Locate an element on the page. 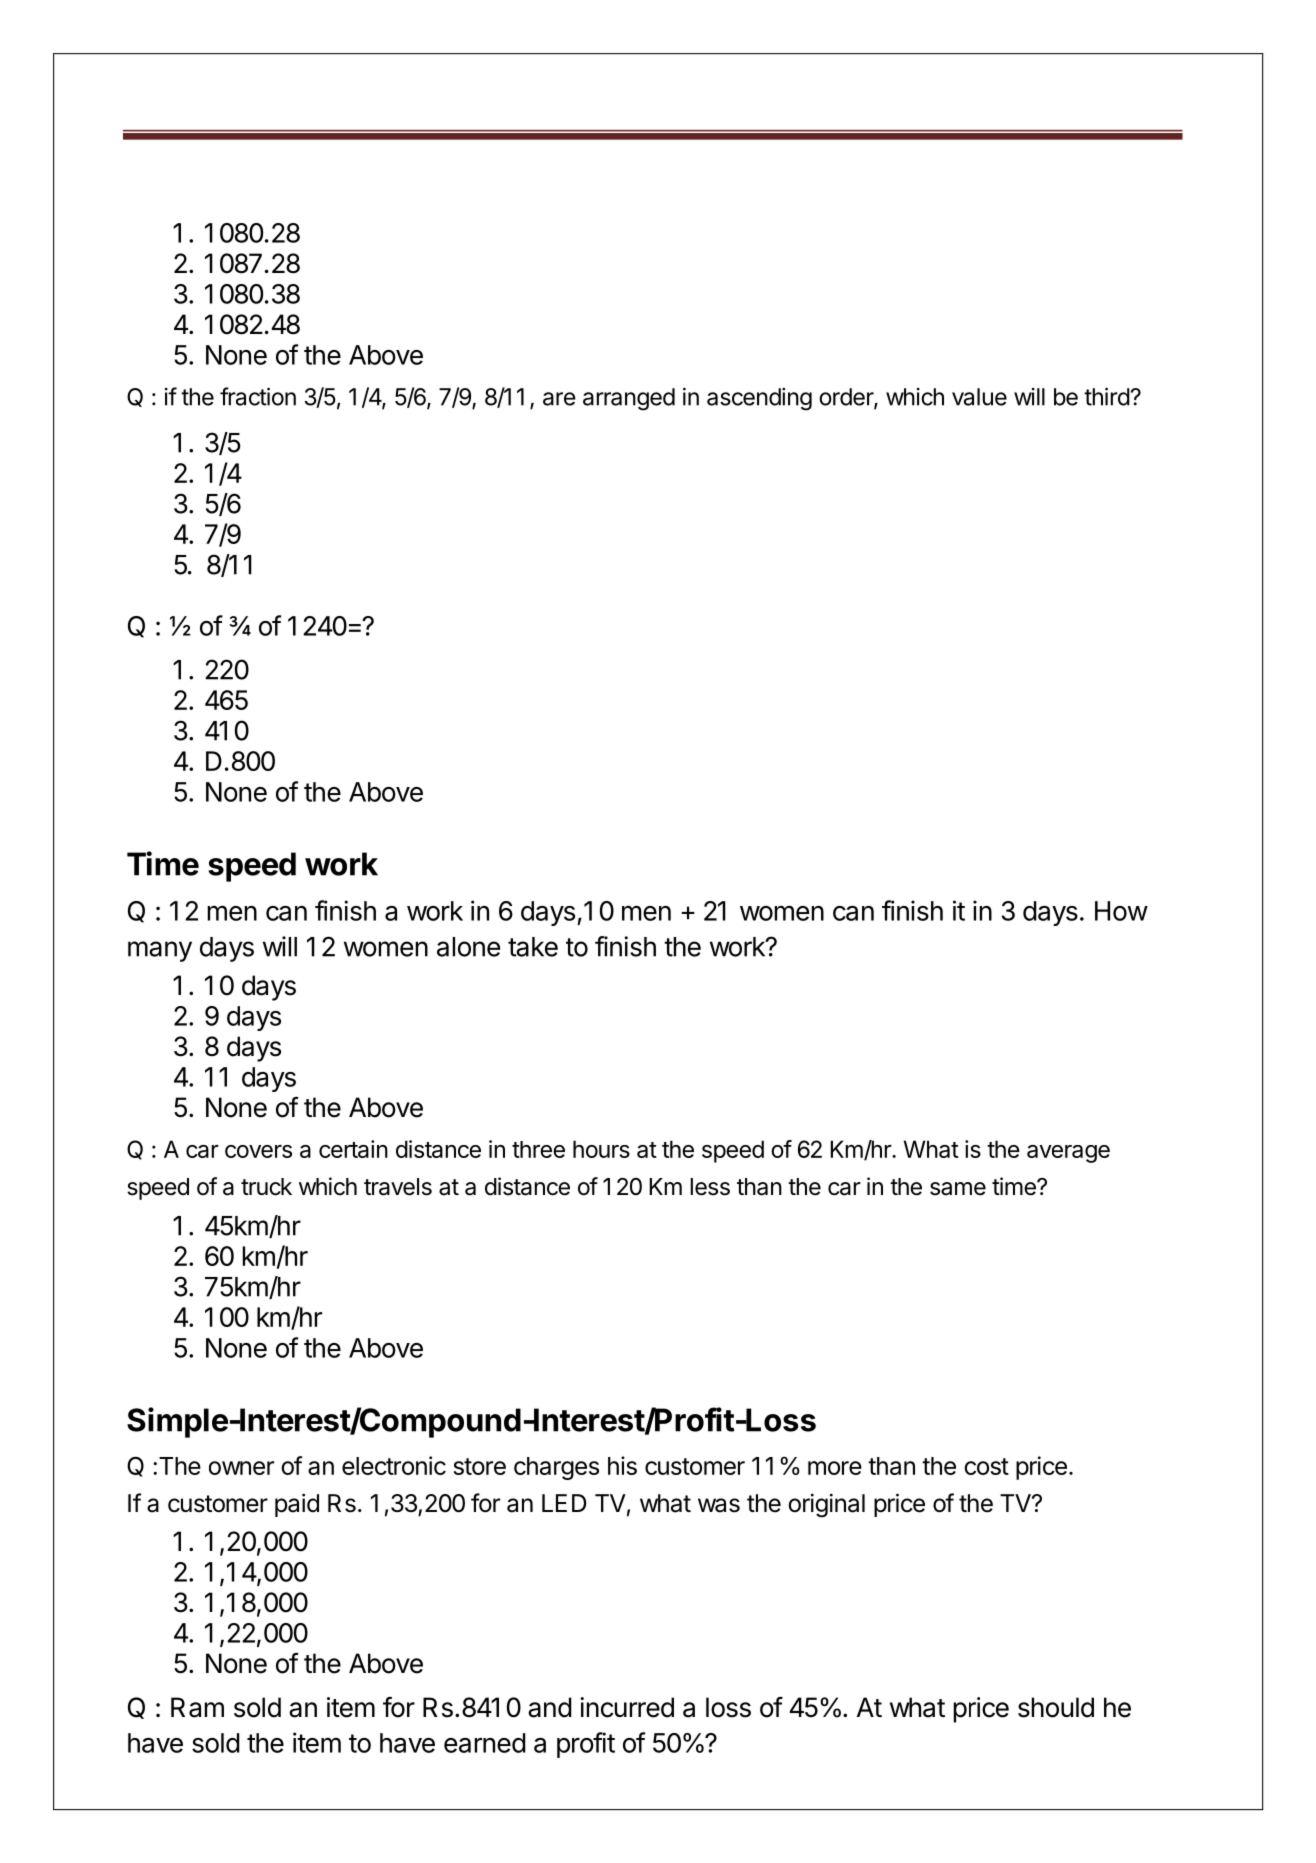 Image resolution: width=1316 pixels, height=1863 pixels. many is located at coordinates (160, 951).
